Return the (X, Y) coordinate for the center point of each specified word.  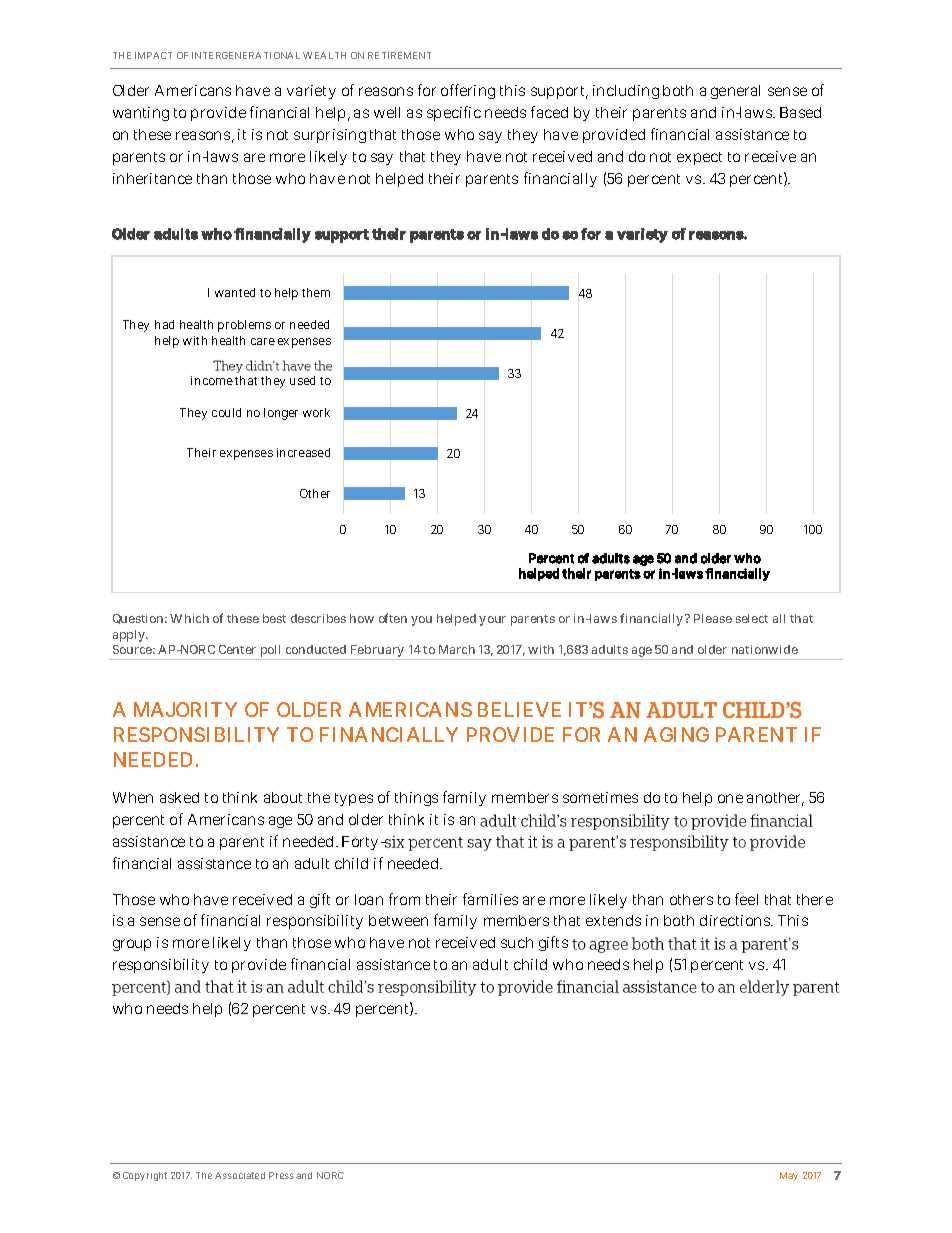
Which (189, 618)
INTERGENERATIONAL (246, 55)
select (752, 618)
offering (468, 91)
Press (281, 1175)
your (492, 621)
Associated (240, 1175)
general (735, 92)
